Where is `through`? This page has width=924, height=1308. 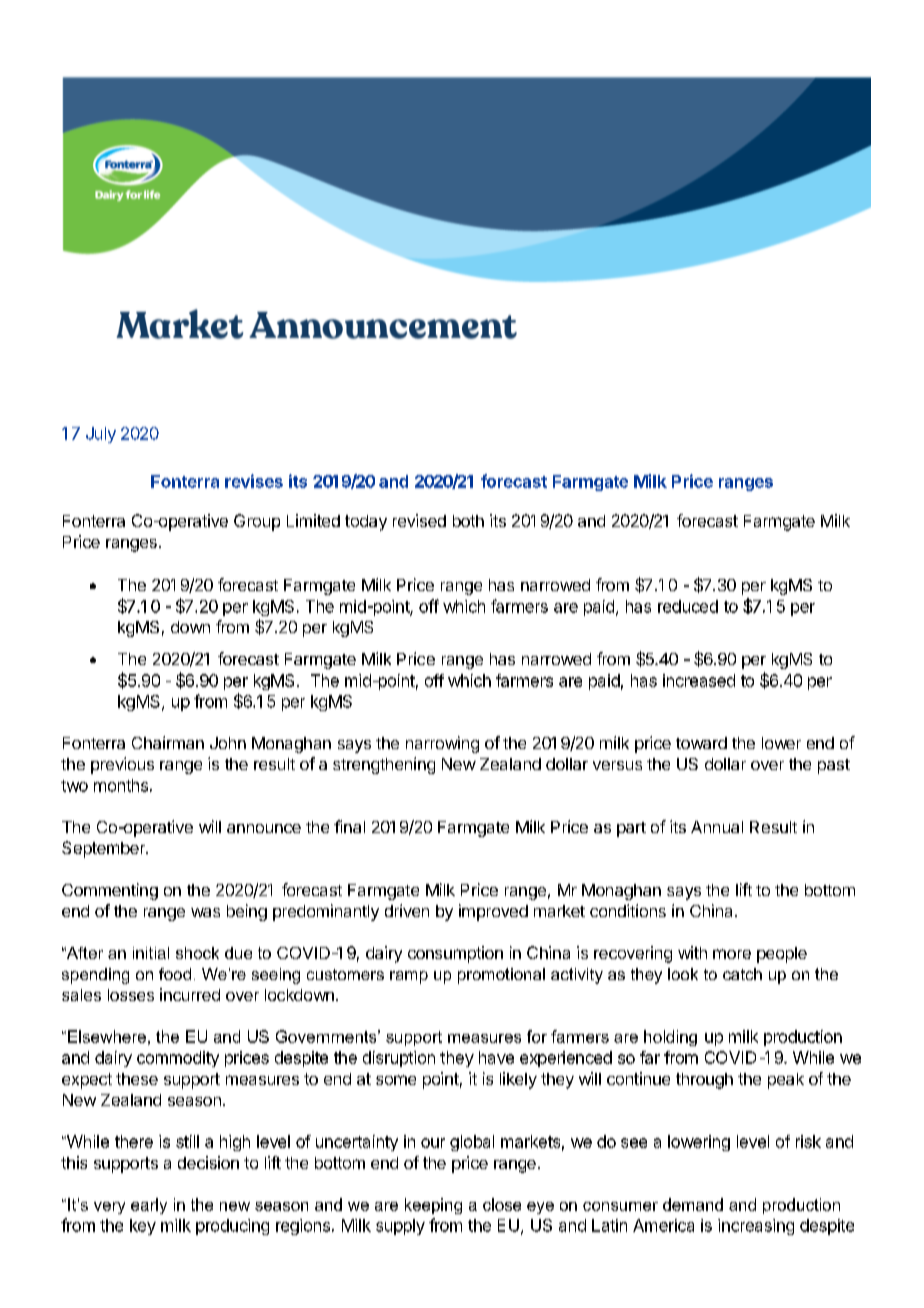 through is located at coordinates (704, 1081).
